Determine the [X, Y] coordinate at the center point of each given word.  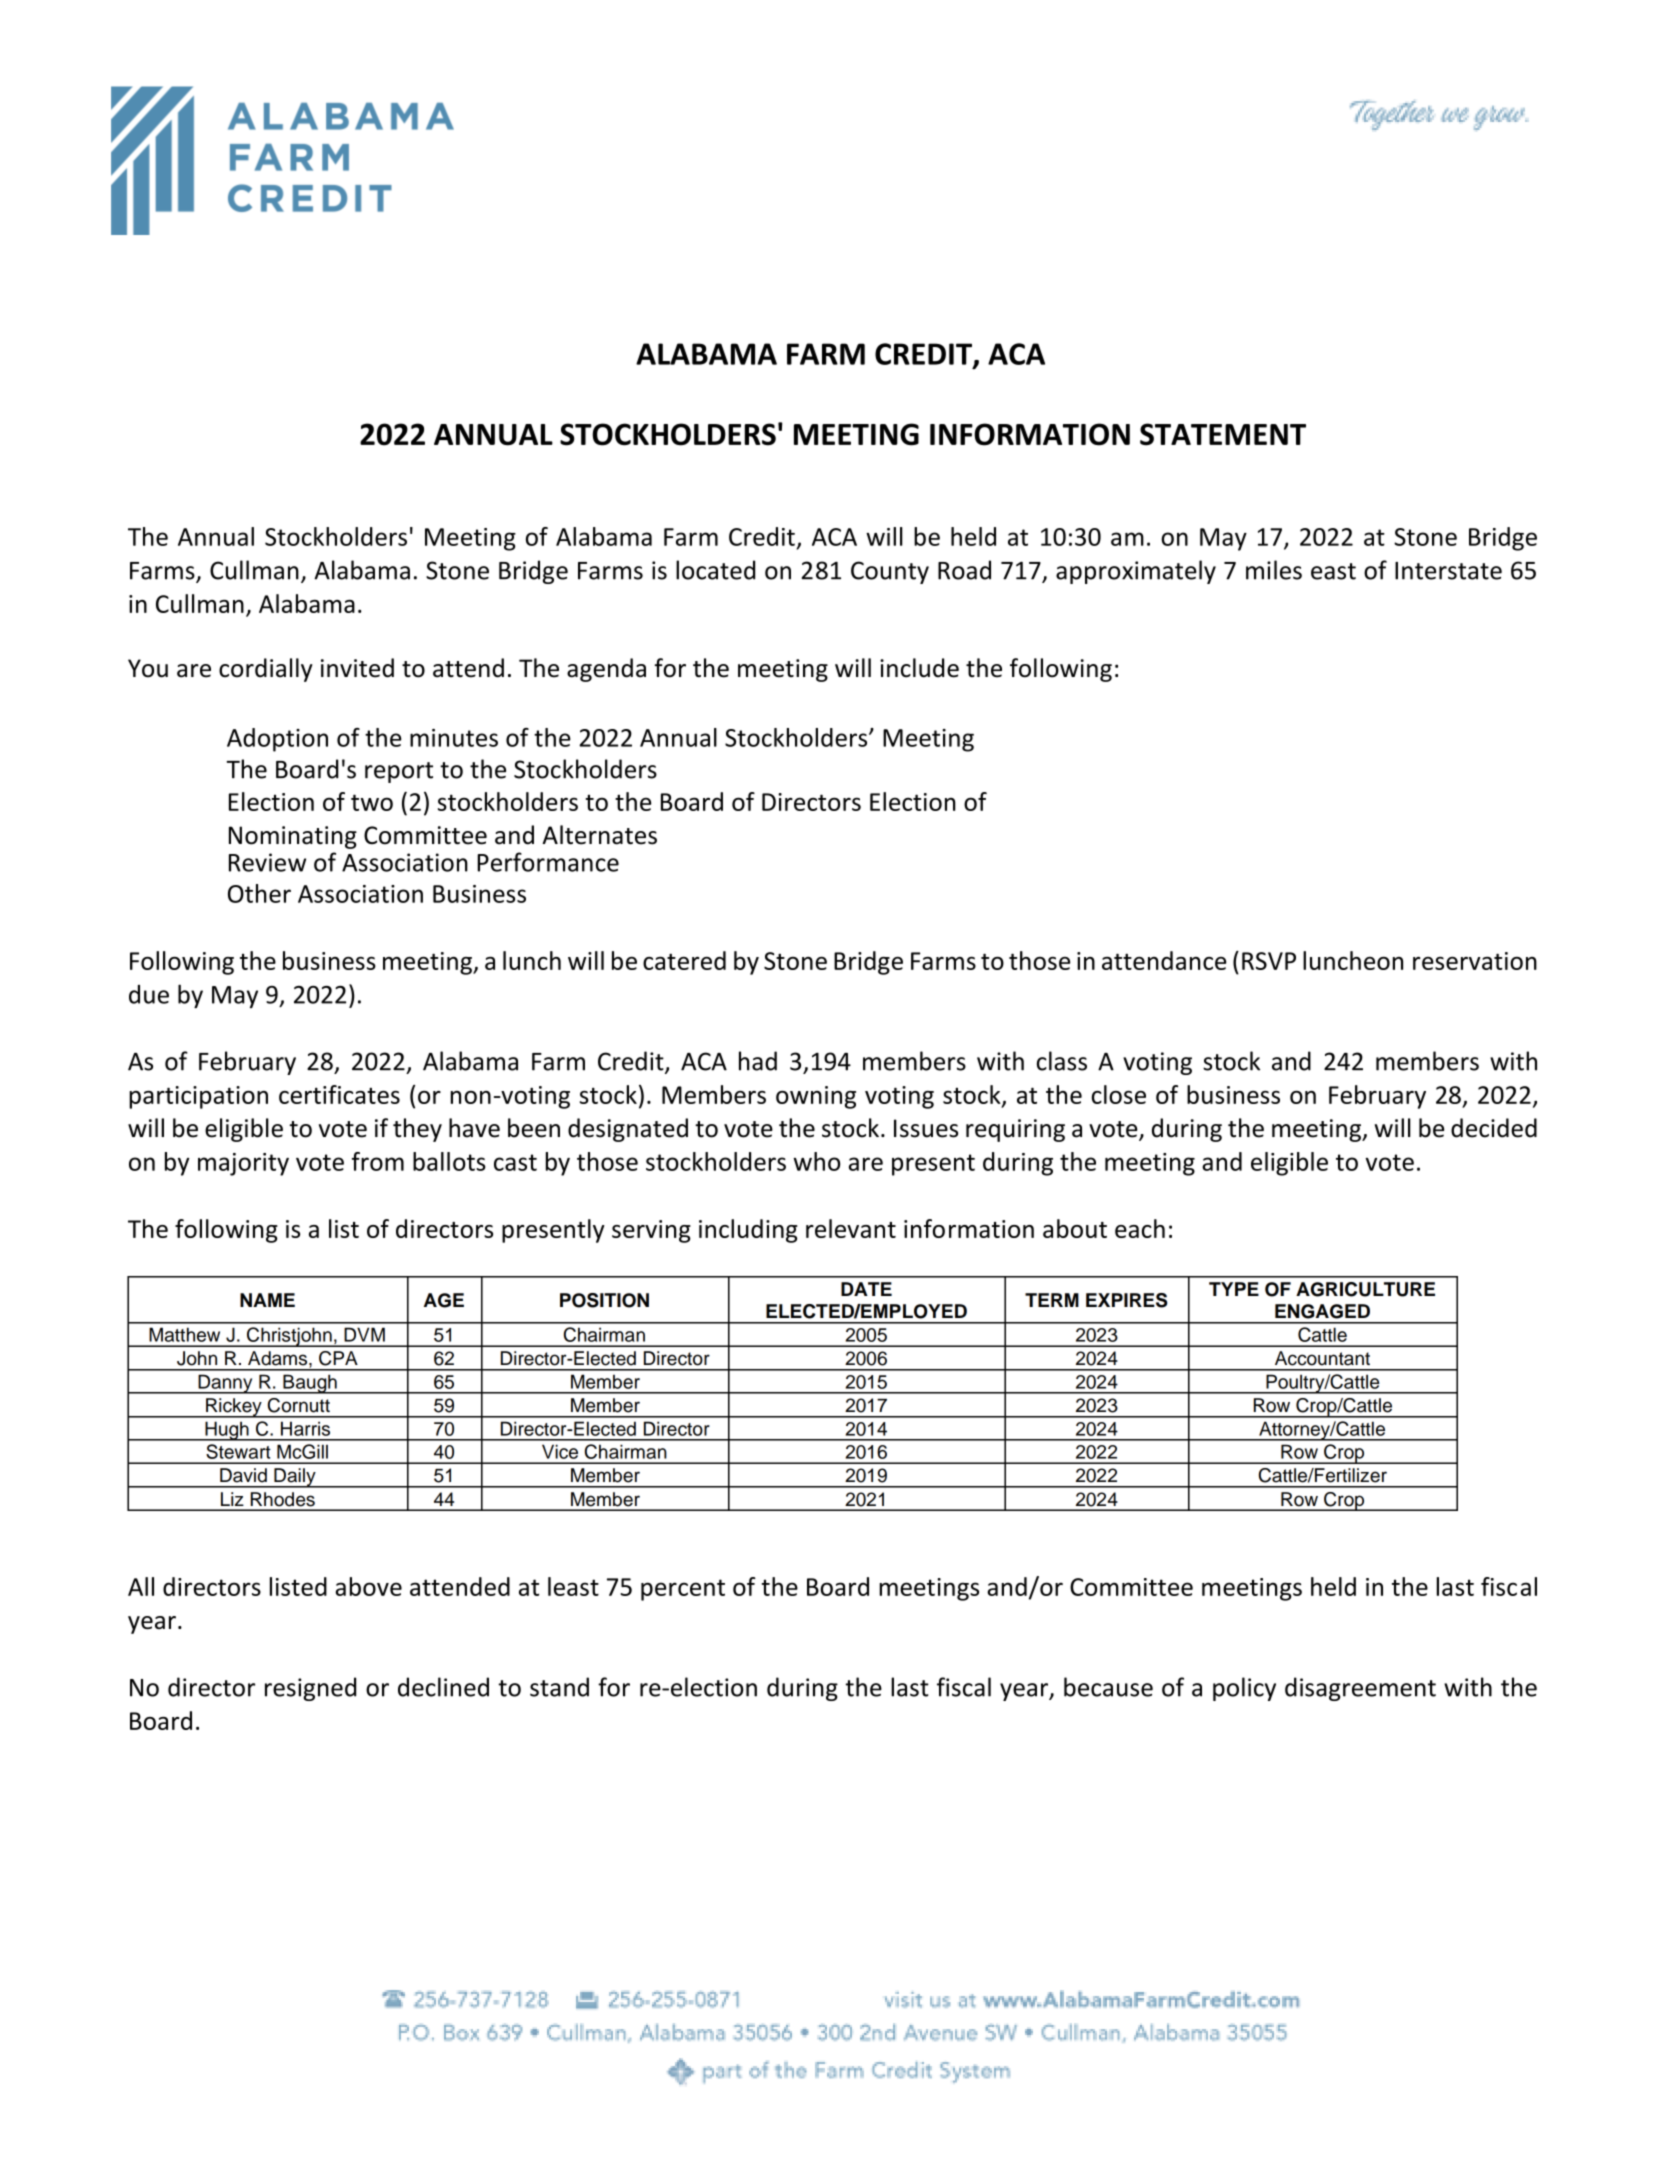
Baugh [310, 1384]
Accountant [1322, 1358]
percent [683, 1590]
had [758, 1061]
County [890, 572]
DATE [866, 1289]
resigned [310, 1689]
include [919, 668]
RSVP [1269, 961]
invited [357, 668]
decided [1494, 1128]
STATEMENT [1223, 434]
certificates [339, 1094]
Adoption [277, 740]
